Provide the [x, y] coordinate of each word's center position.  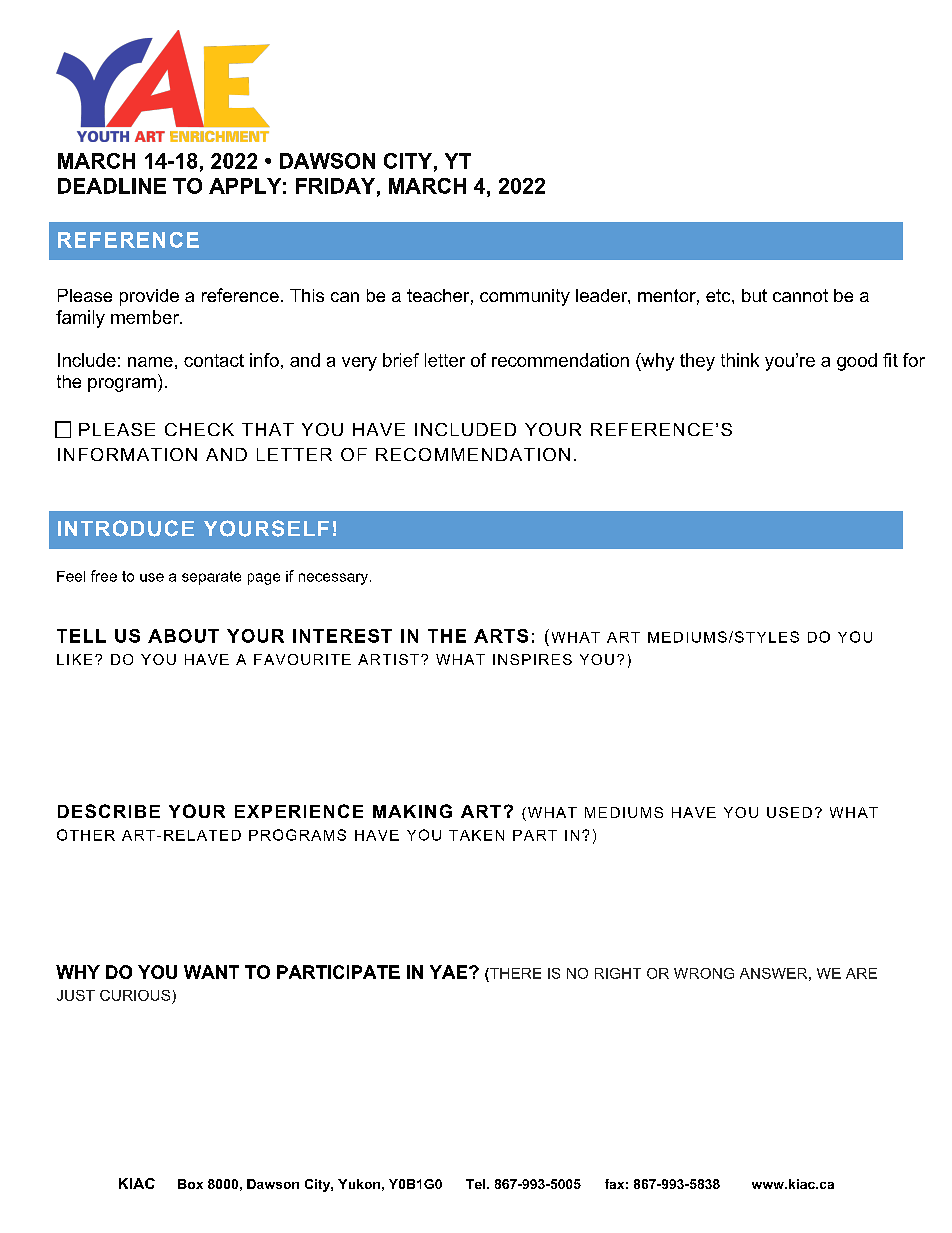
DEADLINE [112, 186]
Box [190, 1184]
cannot [800, 295]
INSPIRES [532, 659]
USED [789, 812]
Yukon [359, 1184]
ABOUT [183, 636]
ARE [861, 973]
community [525, 297]
